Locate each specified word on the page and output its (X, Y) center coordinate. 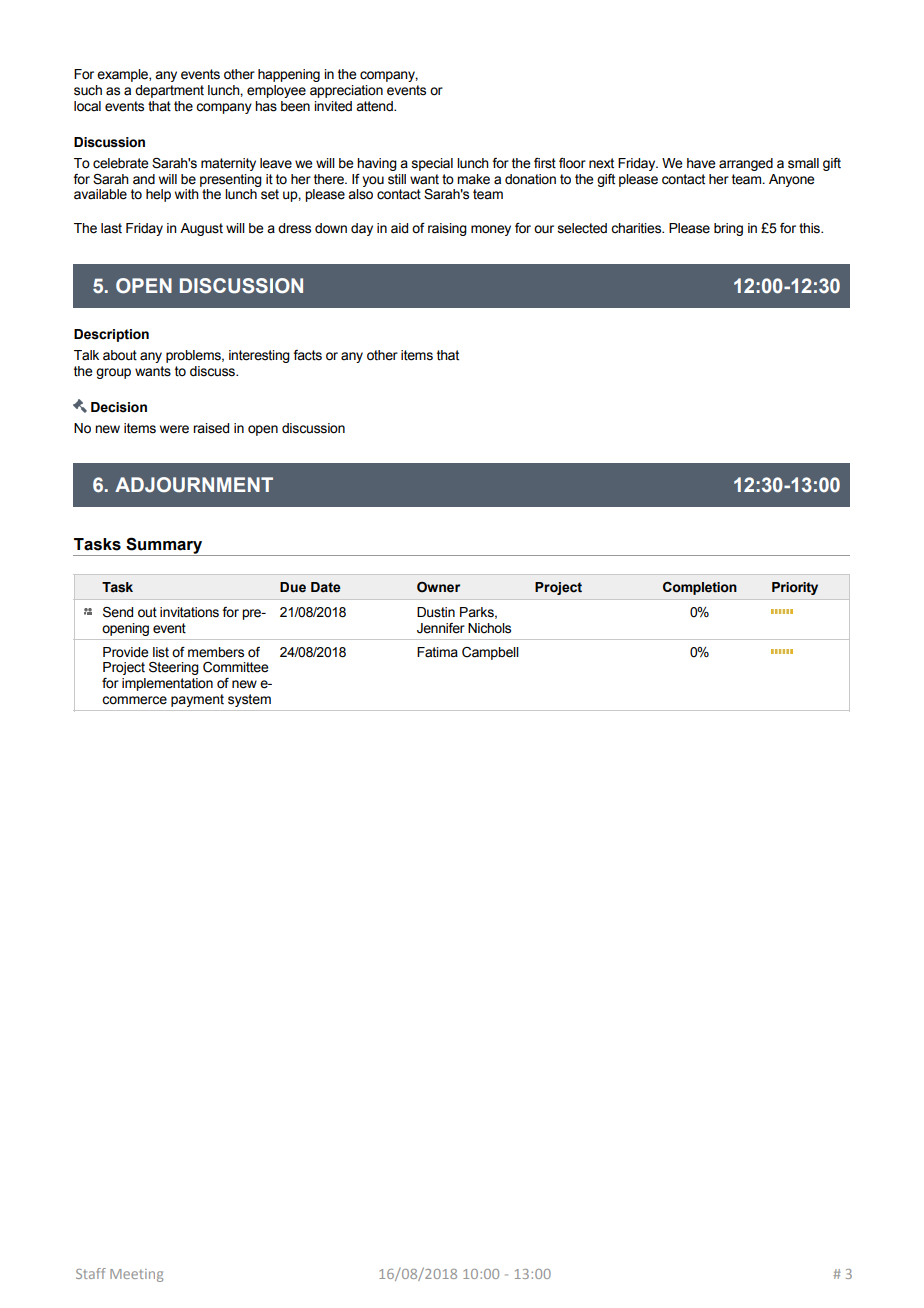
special (432, 164)
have (701, 163)
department (169, 91)
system (249, 700)
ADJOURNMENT (194, 485)
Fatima (437, 652)
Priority (795, 588)
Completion (700, 588)
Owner (438, 587)
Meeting (136, 1275)
